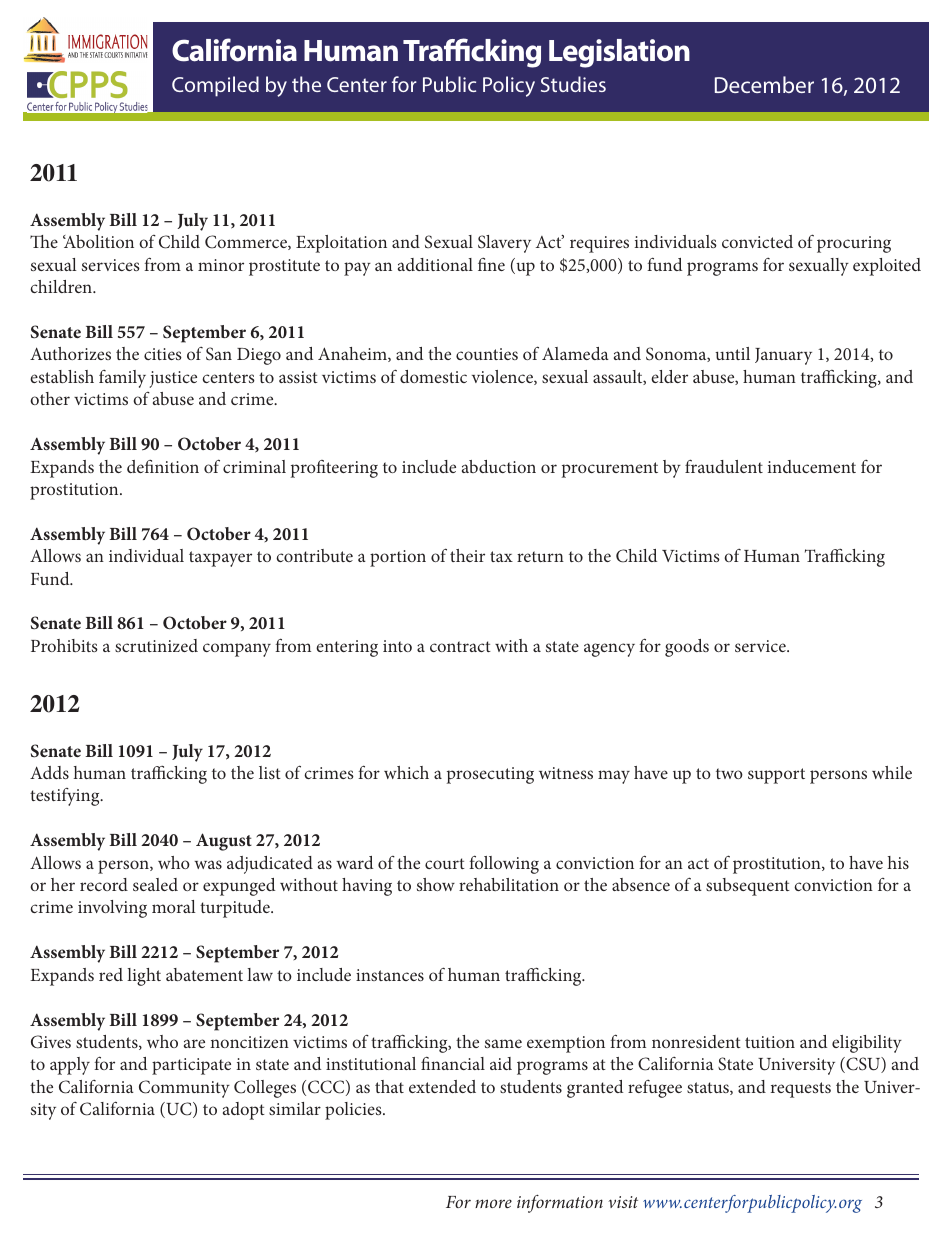  I want to click on definition, so click(163, 466).
